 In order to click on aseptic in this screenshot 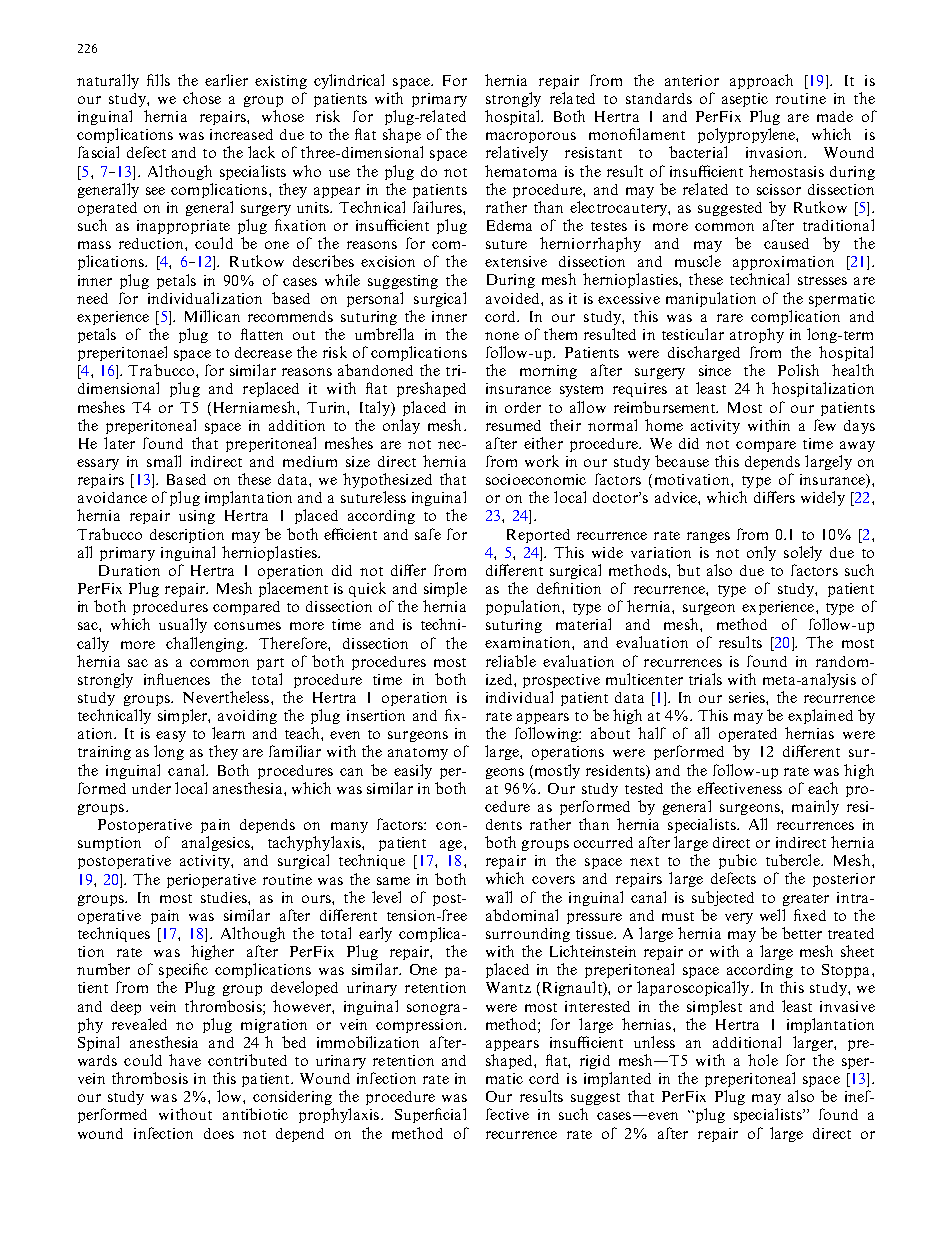, I will do `click(745, 100)`.
